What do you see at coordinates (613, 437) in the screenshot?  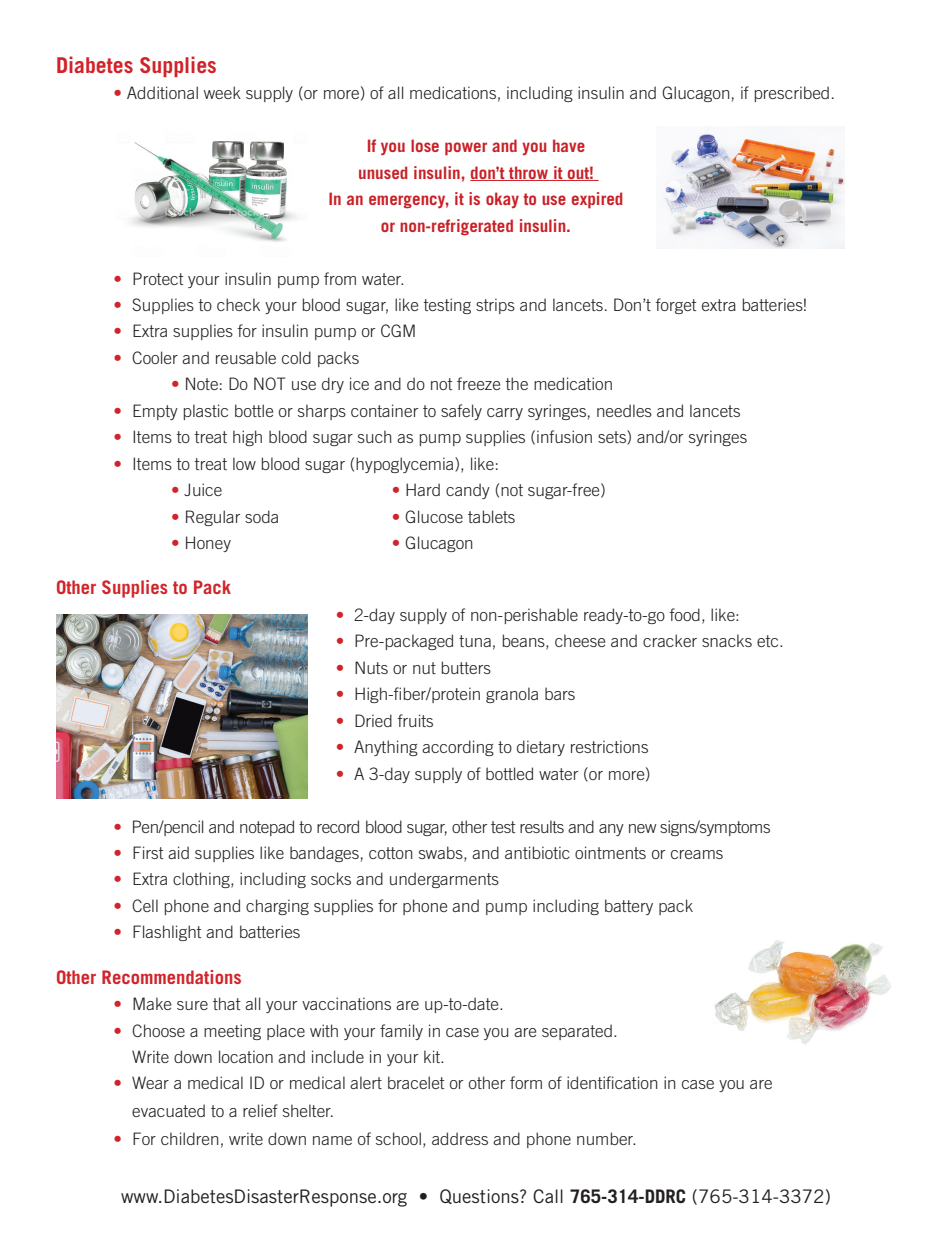 I see `sets` at bounding box center [613, 437].
